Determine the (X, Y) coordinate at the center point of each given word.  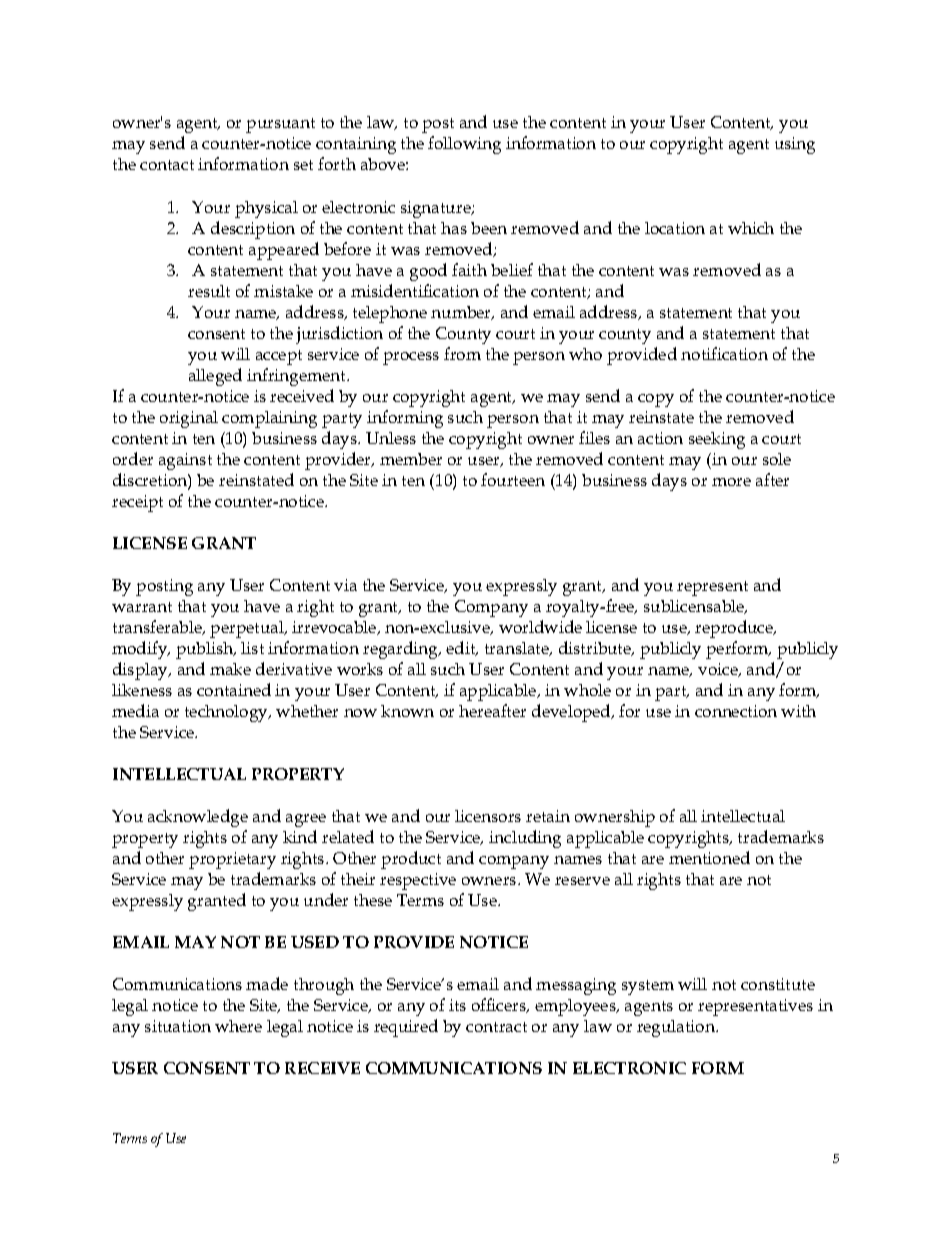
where (238, 1026)
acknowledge (198, 818)
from (462, 353)
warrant (142, 607)
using (795, 145)
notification (724, 353)
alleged (215, 377)
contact (167, 165)
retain (548, 816)
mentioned (709, 857)
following (464, 145)
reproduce (735, 629)
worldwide (540, 626)
